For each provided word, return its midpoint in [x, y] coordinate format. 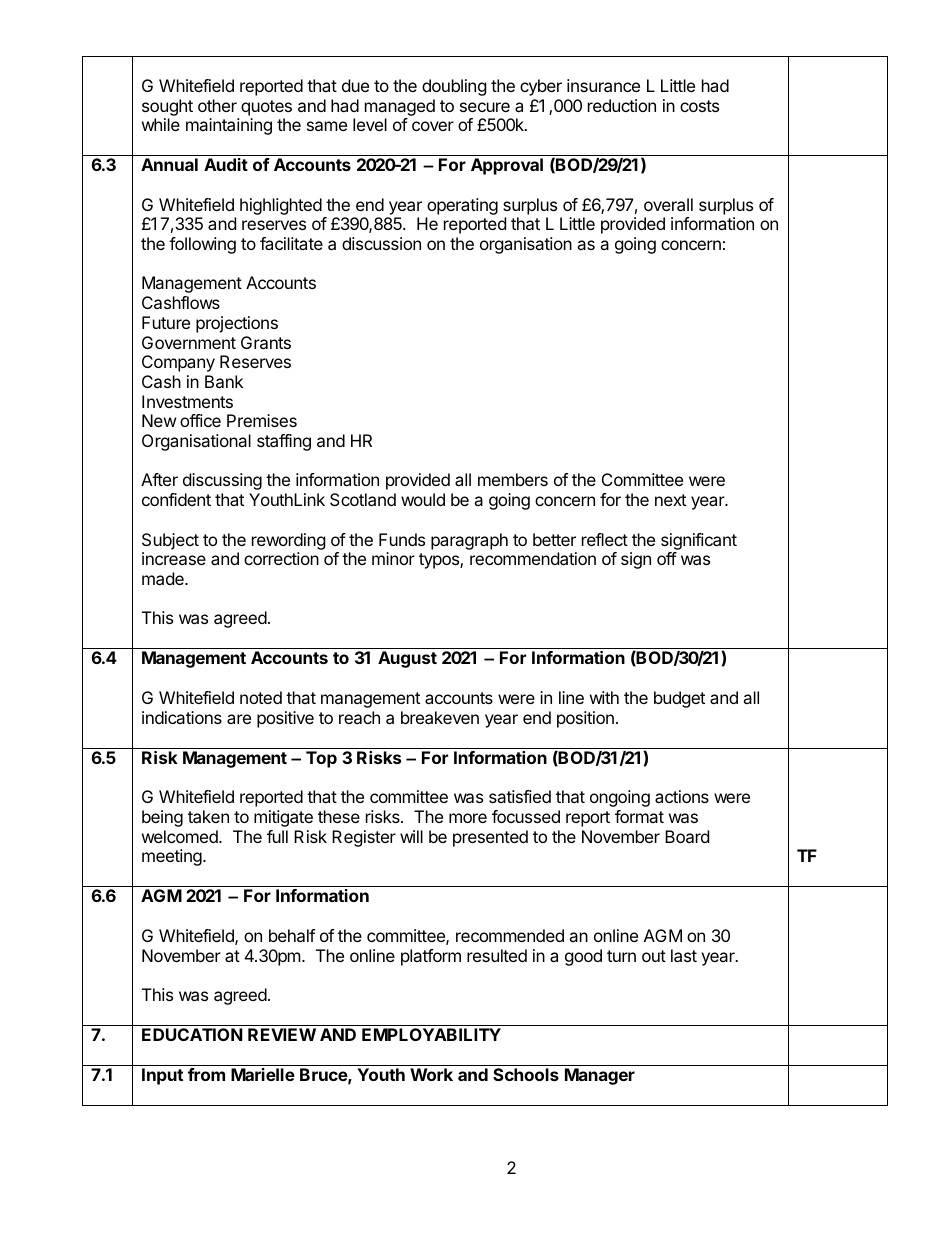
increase [174, 558]
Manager [600, 1076]
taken [208, 816]
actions [682, 796]
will [411, 836]
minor [393, 558]
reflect [605, 539]
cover [433, 126]
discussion [381, 243]
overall [668, 204]
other [217, 105]
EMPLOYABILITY [431, 1034]
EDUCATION [192, 1034]
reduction [622, 105]
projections [237, 324]
